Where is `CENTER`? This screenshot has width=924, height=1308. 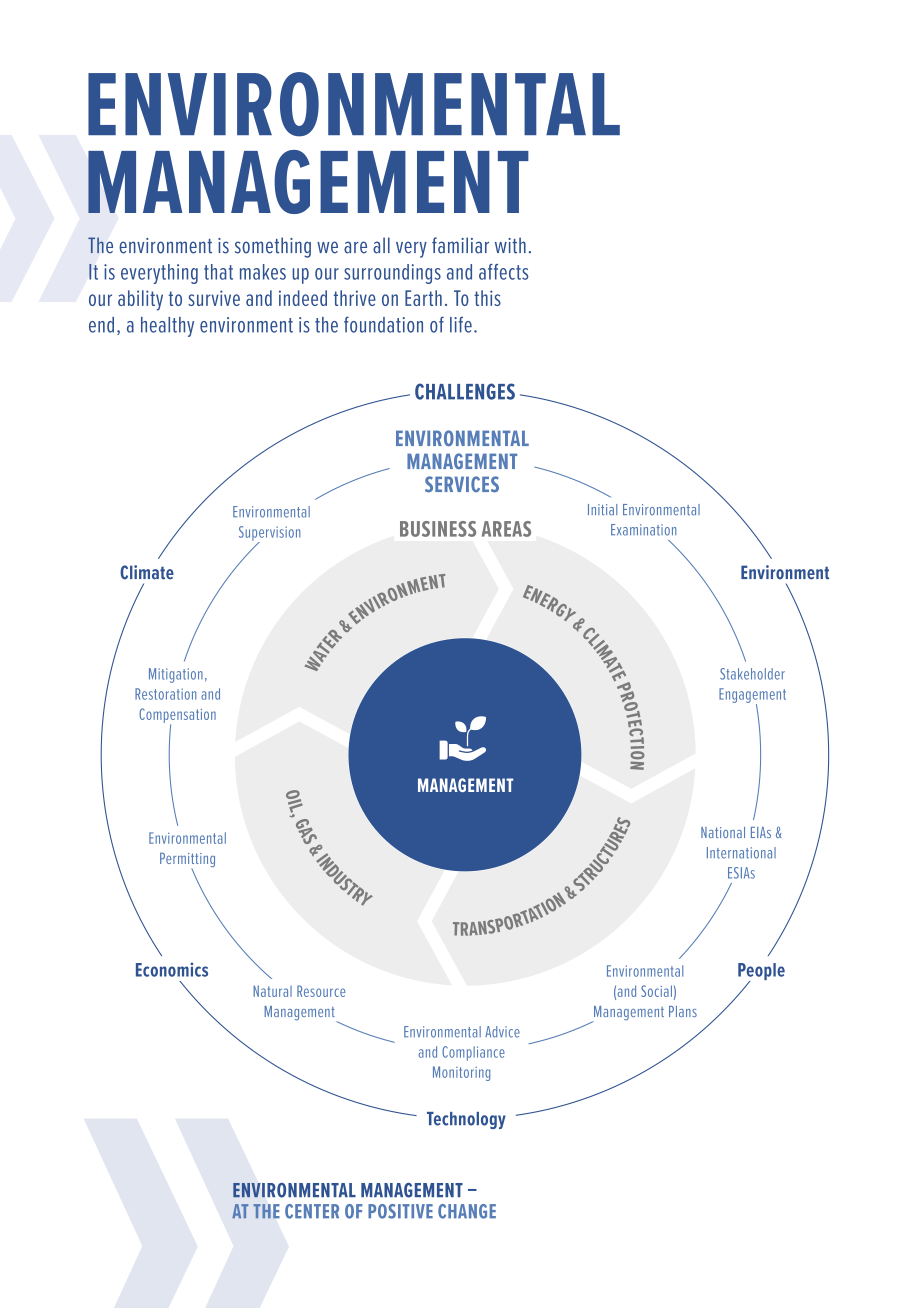
CENTER is located at coordinates (312, 1211).
